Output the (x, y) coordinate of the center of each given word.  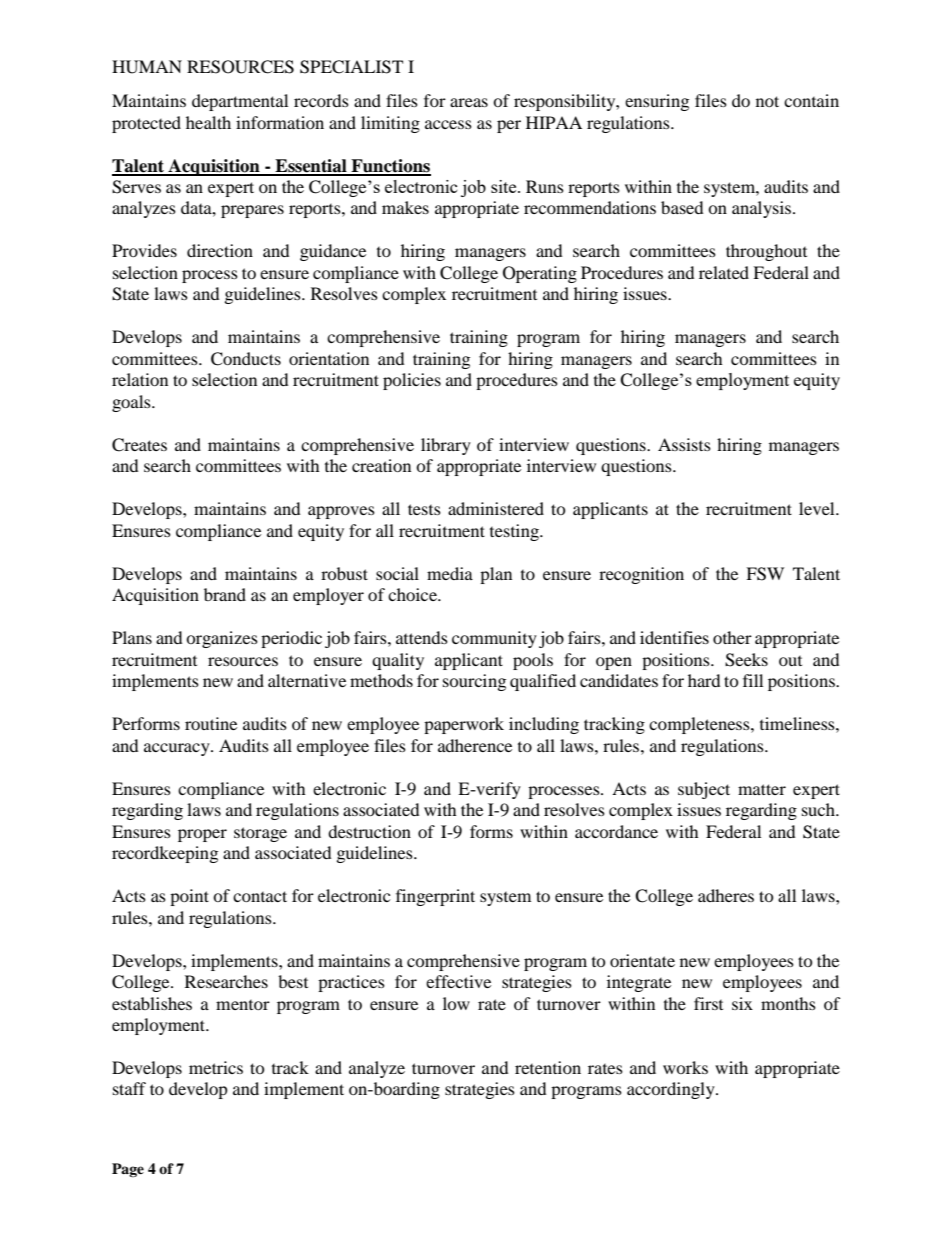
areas (469, 102)
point (189, 897)
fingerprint (435, 897)
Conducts (246, 359)
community (494, 639)
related (724, 272)
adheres (726, 895)
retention (548, 1067)
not (767, 101)
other (732, 637)
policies (412, 381)
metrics (216, 1067)
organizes (222, 639)
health (208, 122)
